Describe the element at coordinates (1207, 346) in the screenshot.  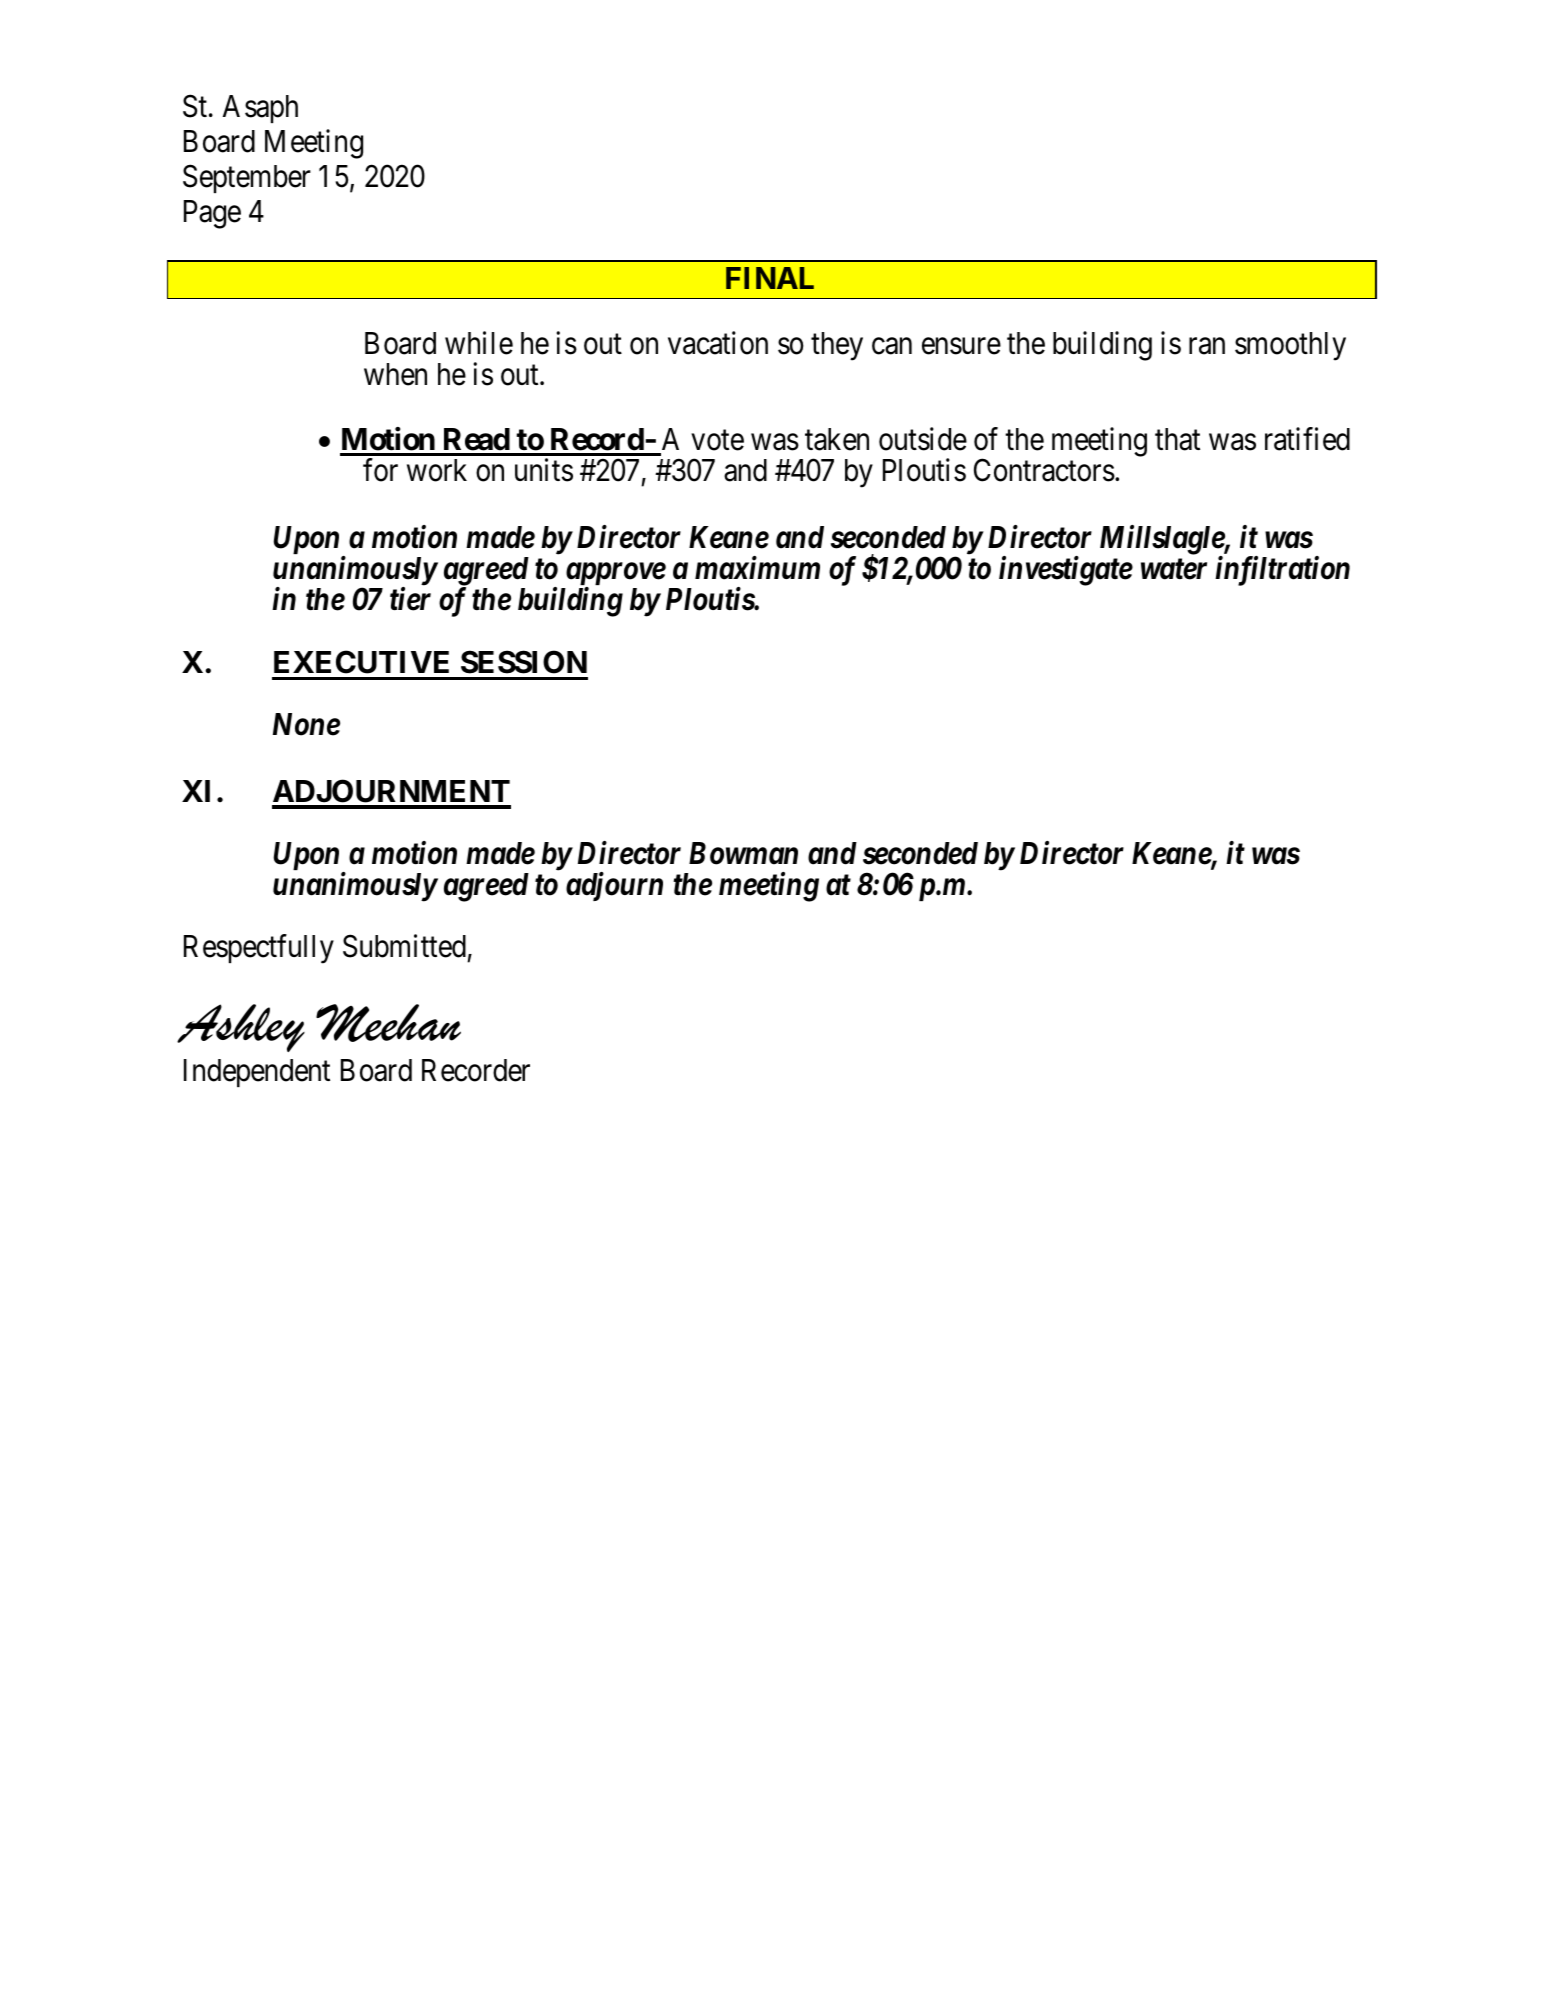
I see `ran` at that location.
